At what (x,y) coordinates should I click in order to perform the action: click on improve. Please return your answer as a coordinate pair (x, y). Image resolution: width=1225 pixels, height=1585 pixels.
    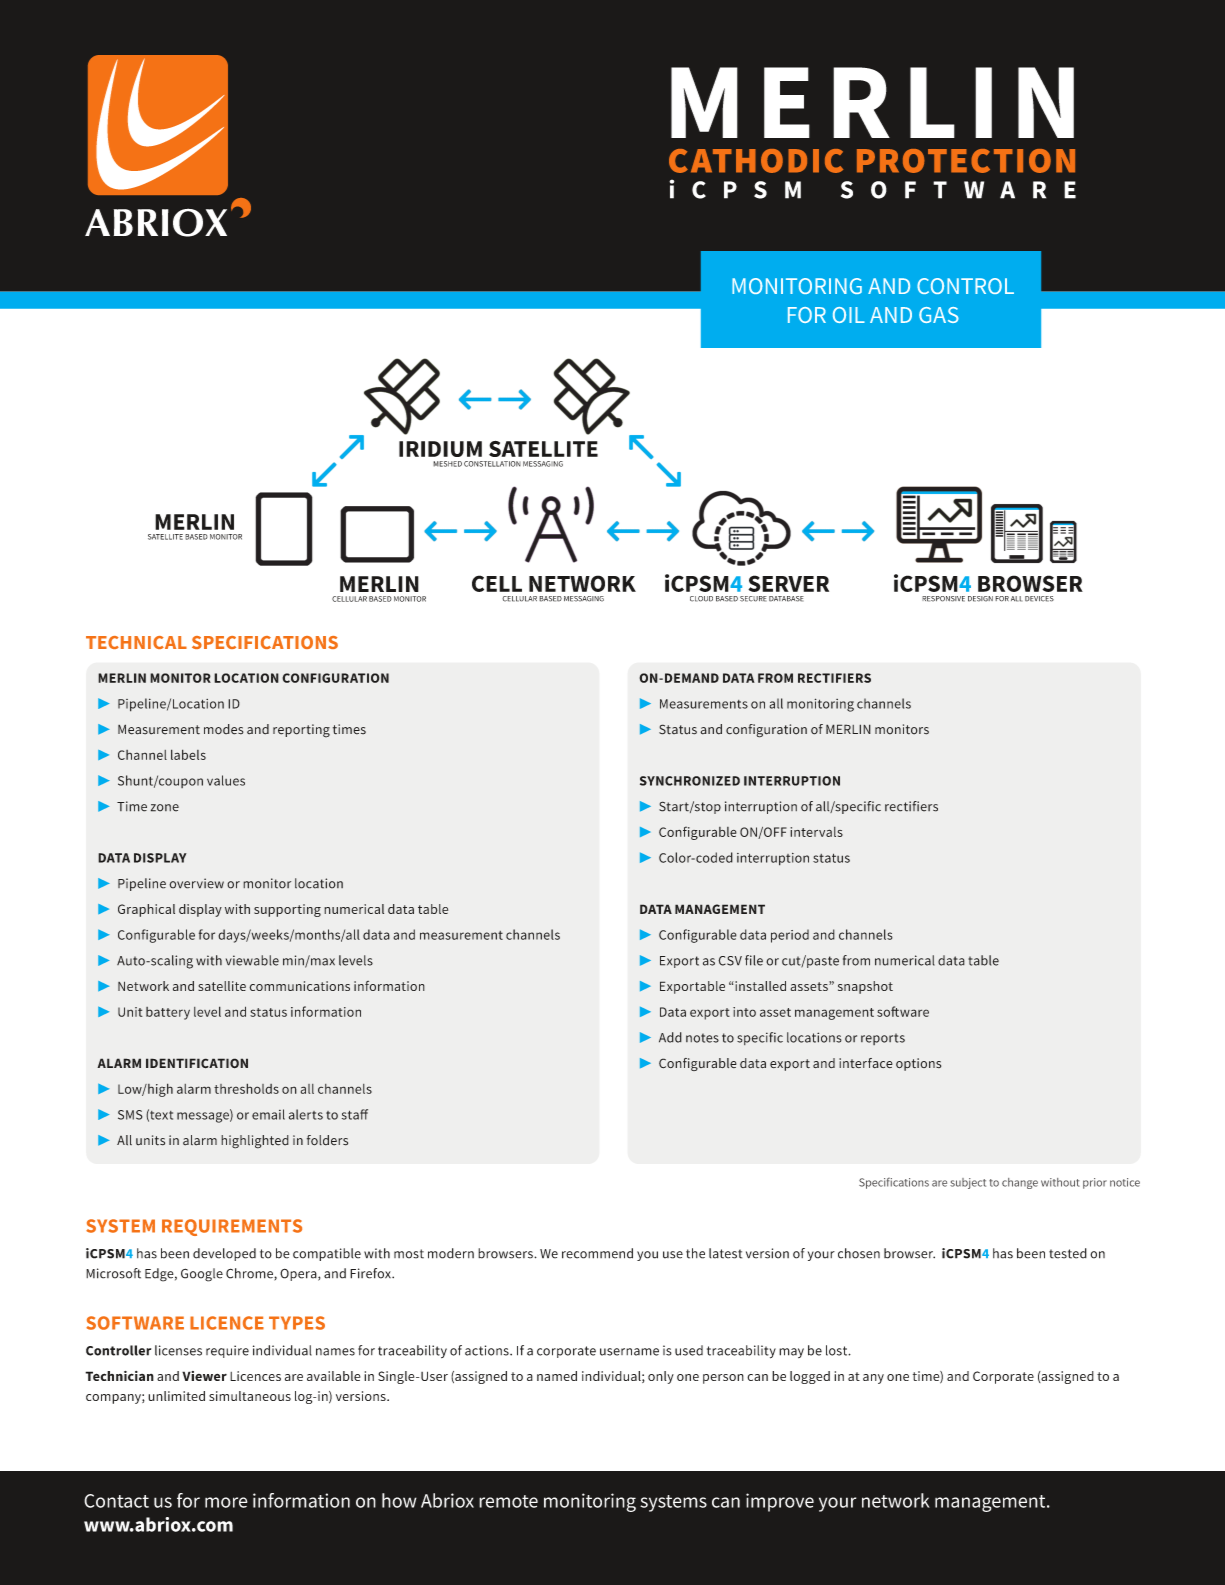
    Looking at the image, I should click on (780, 1502).
